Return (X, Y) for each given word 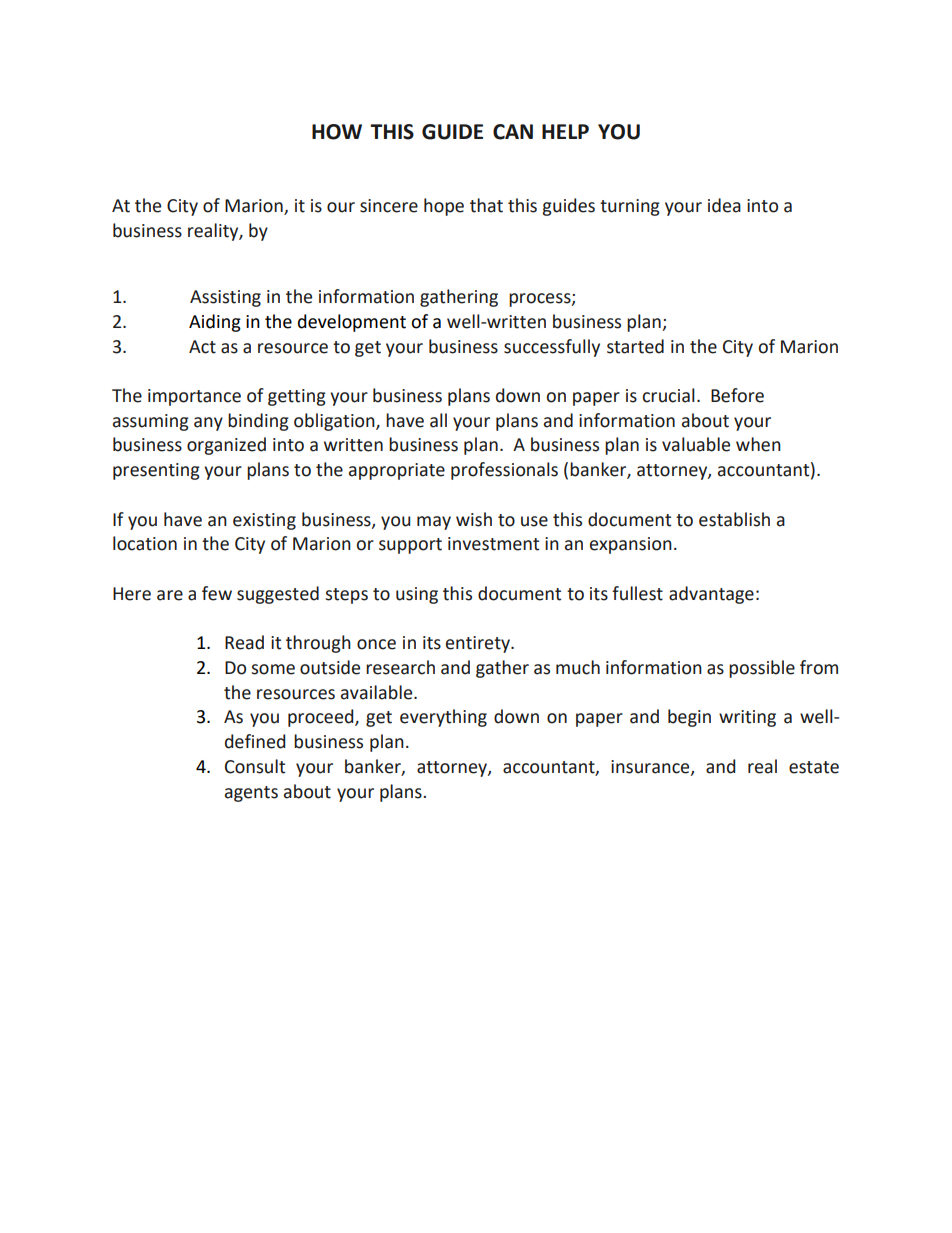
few (217, 593)
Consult (255, 766)
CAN (513, 132)
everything (443, 718)
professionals (504, 471)
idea (724, 205)
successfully (552, 348)
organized (226, 446)
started (635, 346)
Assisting (225, 298)
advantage (711, 595)
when (758, 444)
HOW (337, 132)
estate (814, 767)
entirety (479, 644)
